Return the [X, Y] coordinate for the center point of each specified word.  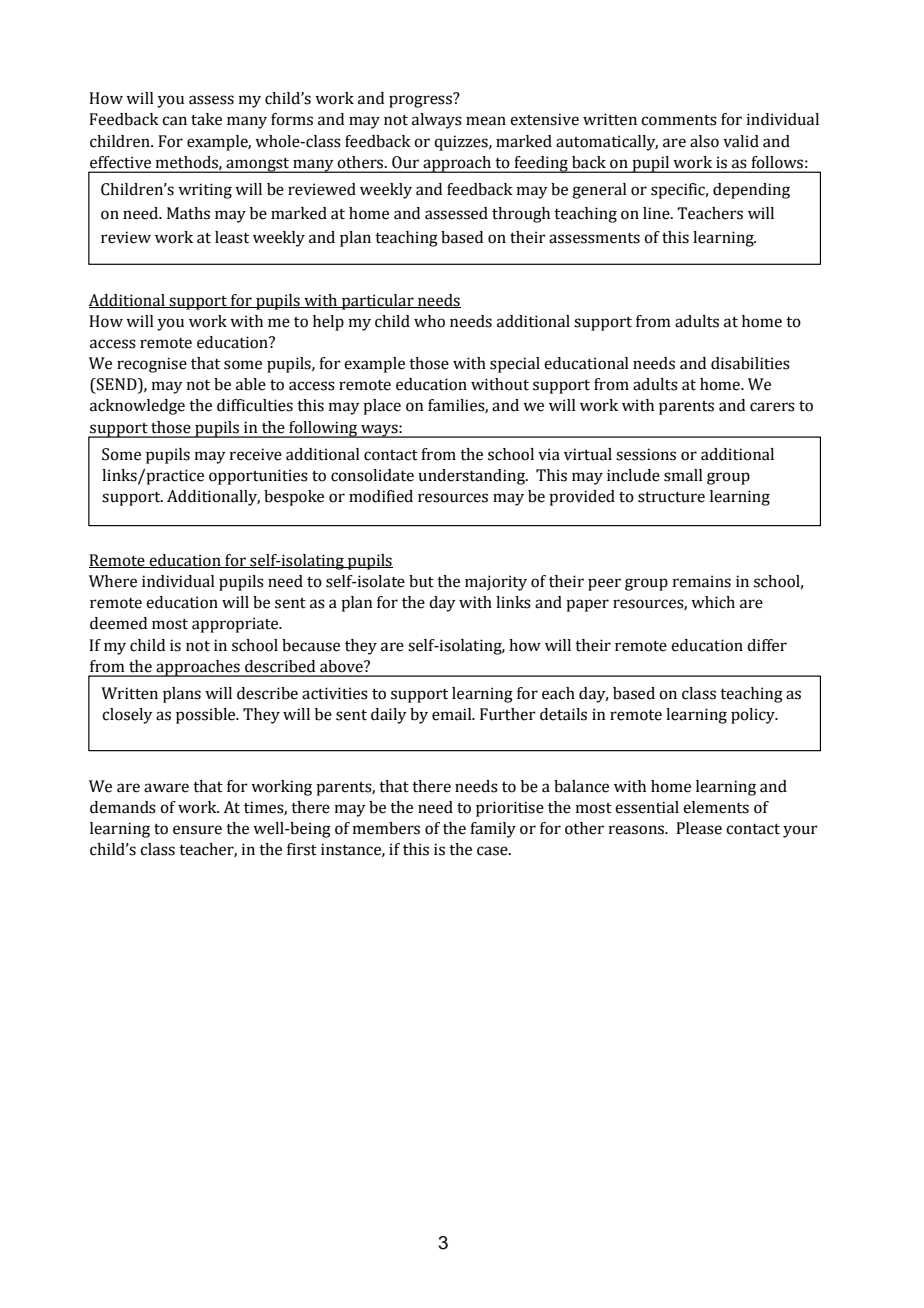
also [704, 141]
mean [486, 121]
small [683, 475]
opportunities [258, 477]
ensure [197, 830]
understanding [473, 477]
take [206, 119]
